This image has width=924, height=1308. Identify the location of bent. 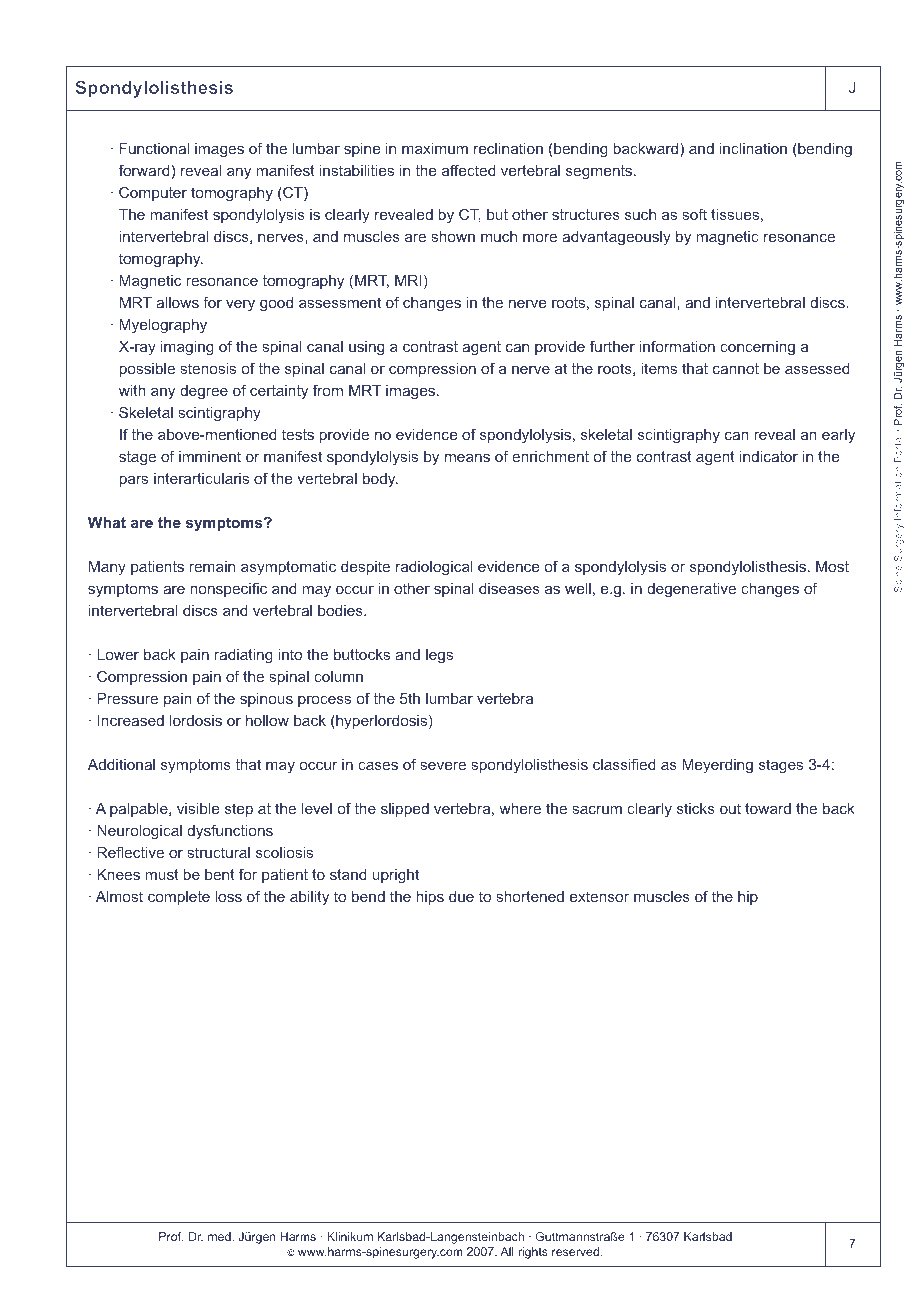
(220, 874).
